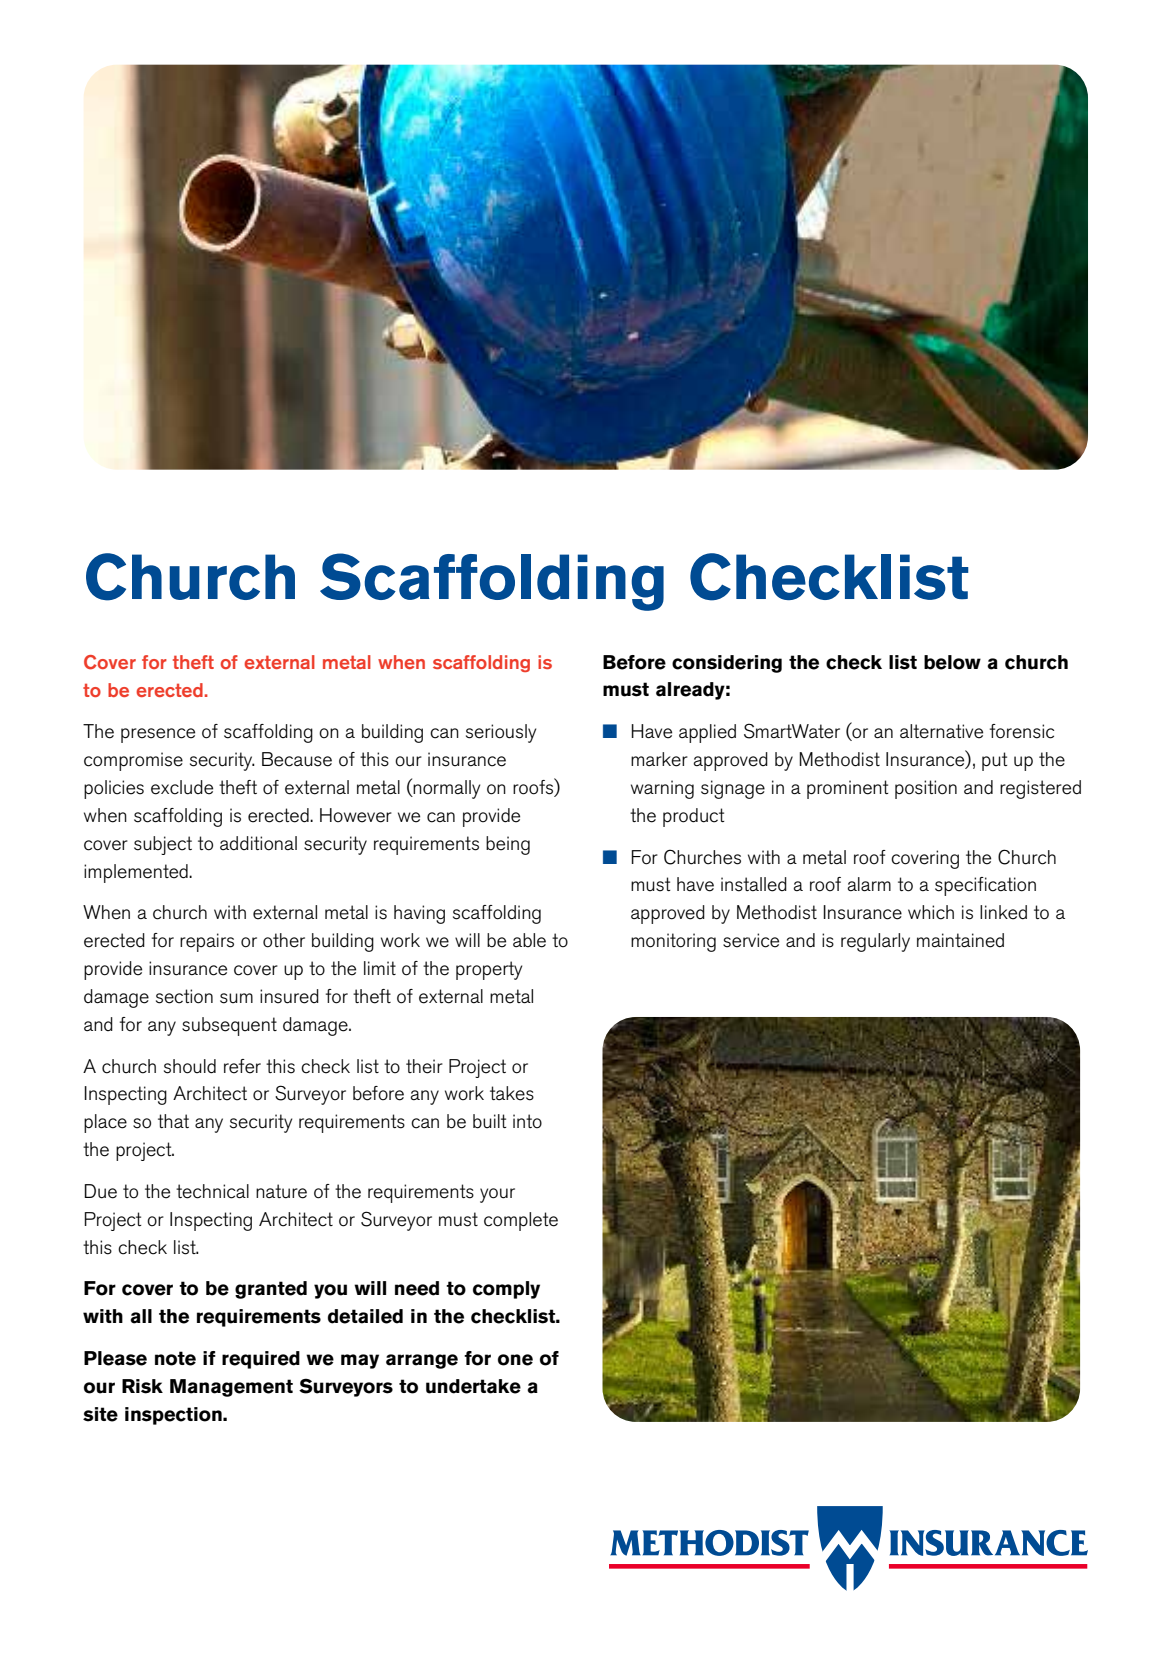 This screenshot has height=1655, width=1170. Describe the element at coordinates (869, 884) in the screenshot. I see `alarm` at that location.
